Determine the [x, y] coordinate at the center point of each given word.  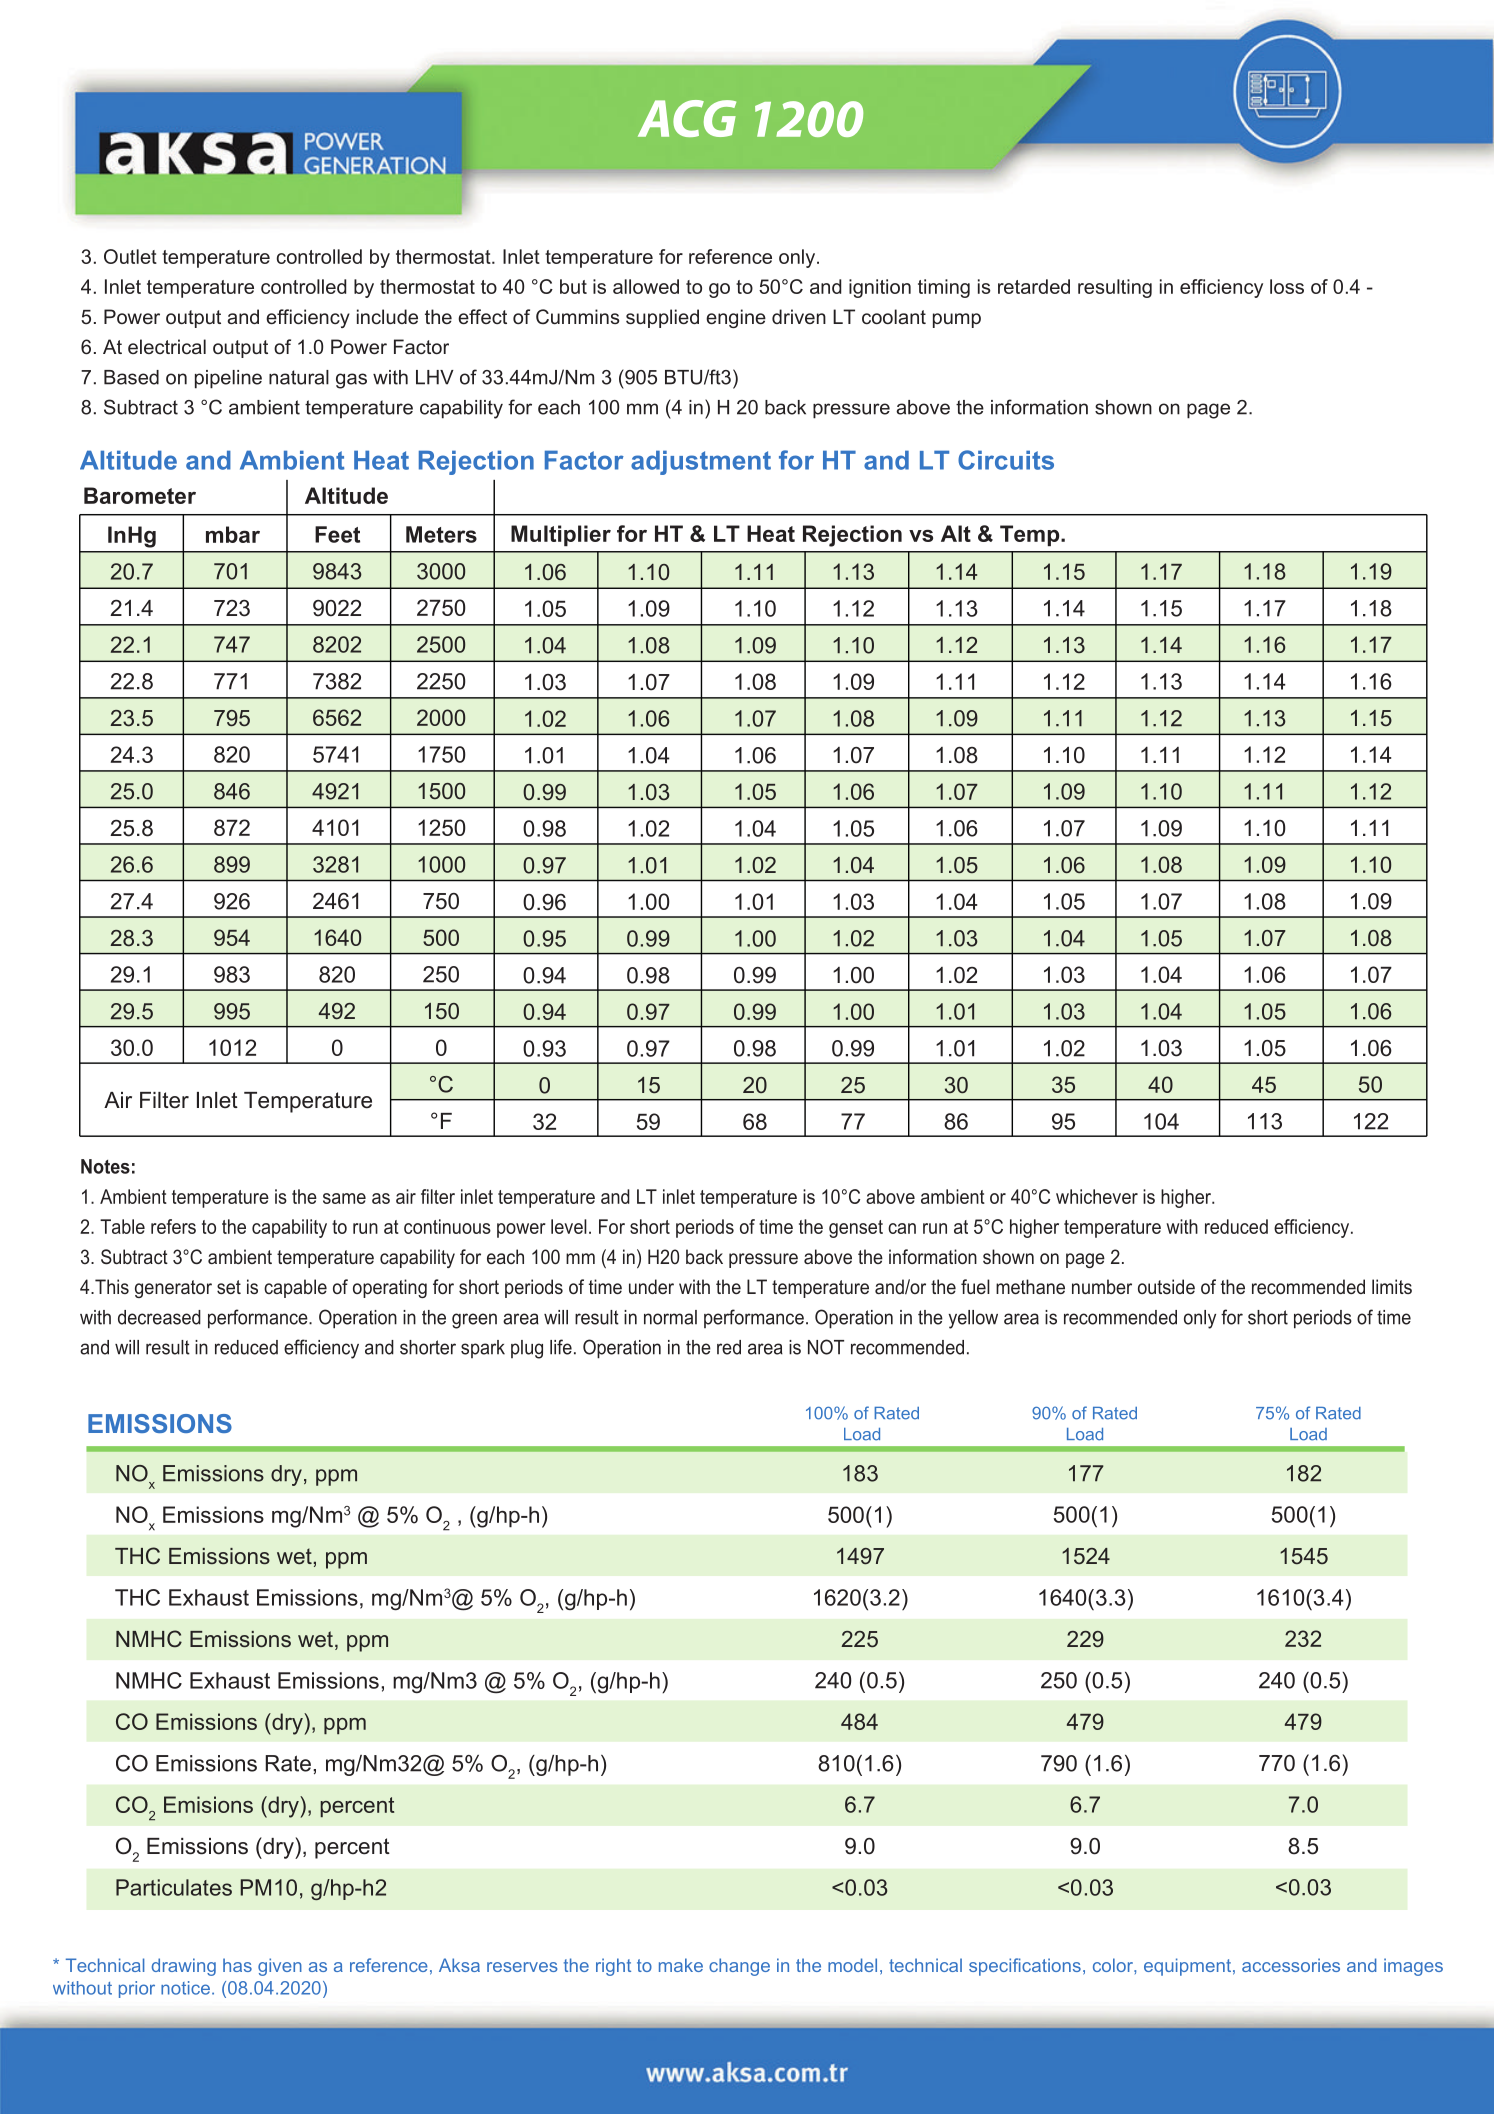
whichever [1097, 1196]
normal [670, 1317]
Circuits [1006, 460]
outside [1166, 1286]
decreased [159, 1317]
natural [299, 377]
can [902, 1228]
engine [736, 318]
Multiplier [561, 535]
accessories [1291, 1965]
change [739, 1967]
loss [1287, 286]
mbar [233, 534]
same [344, 1198]
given [280, 1967]
